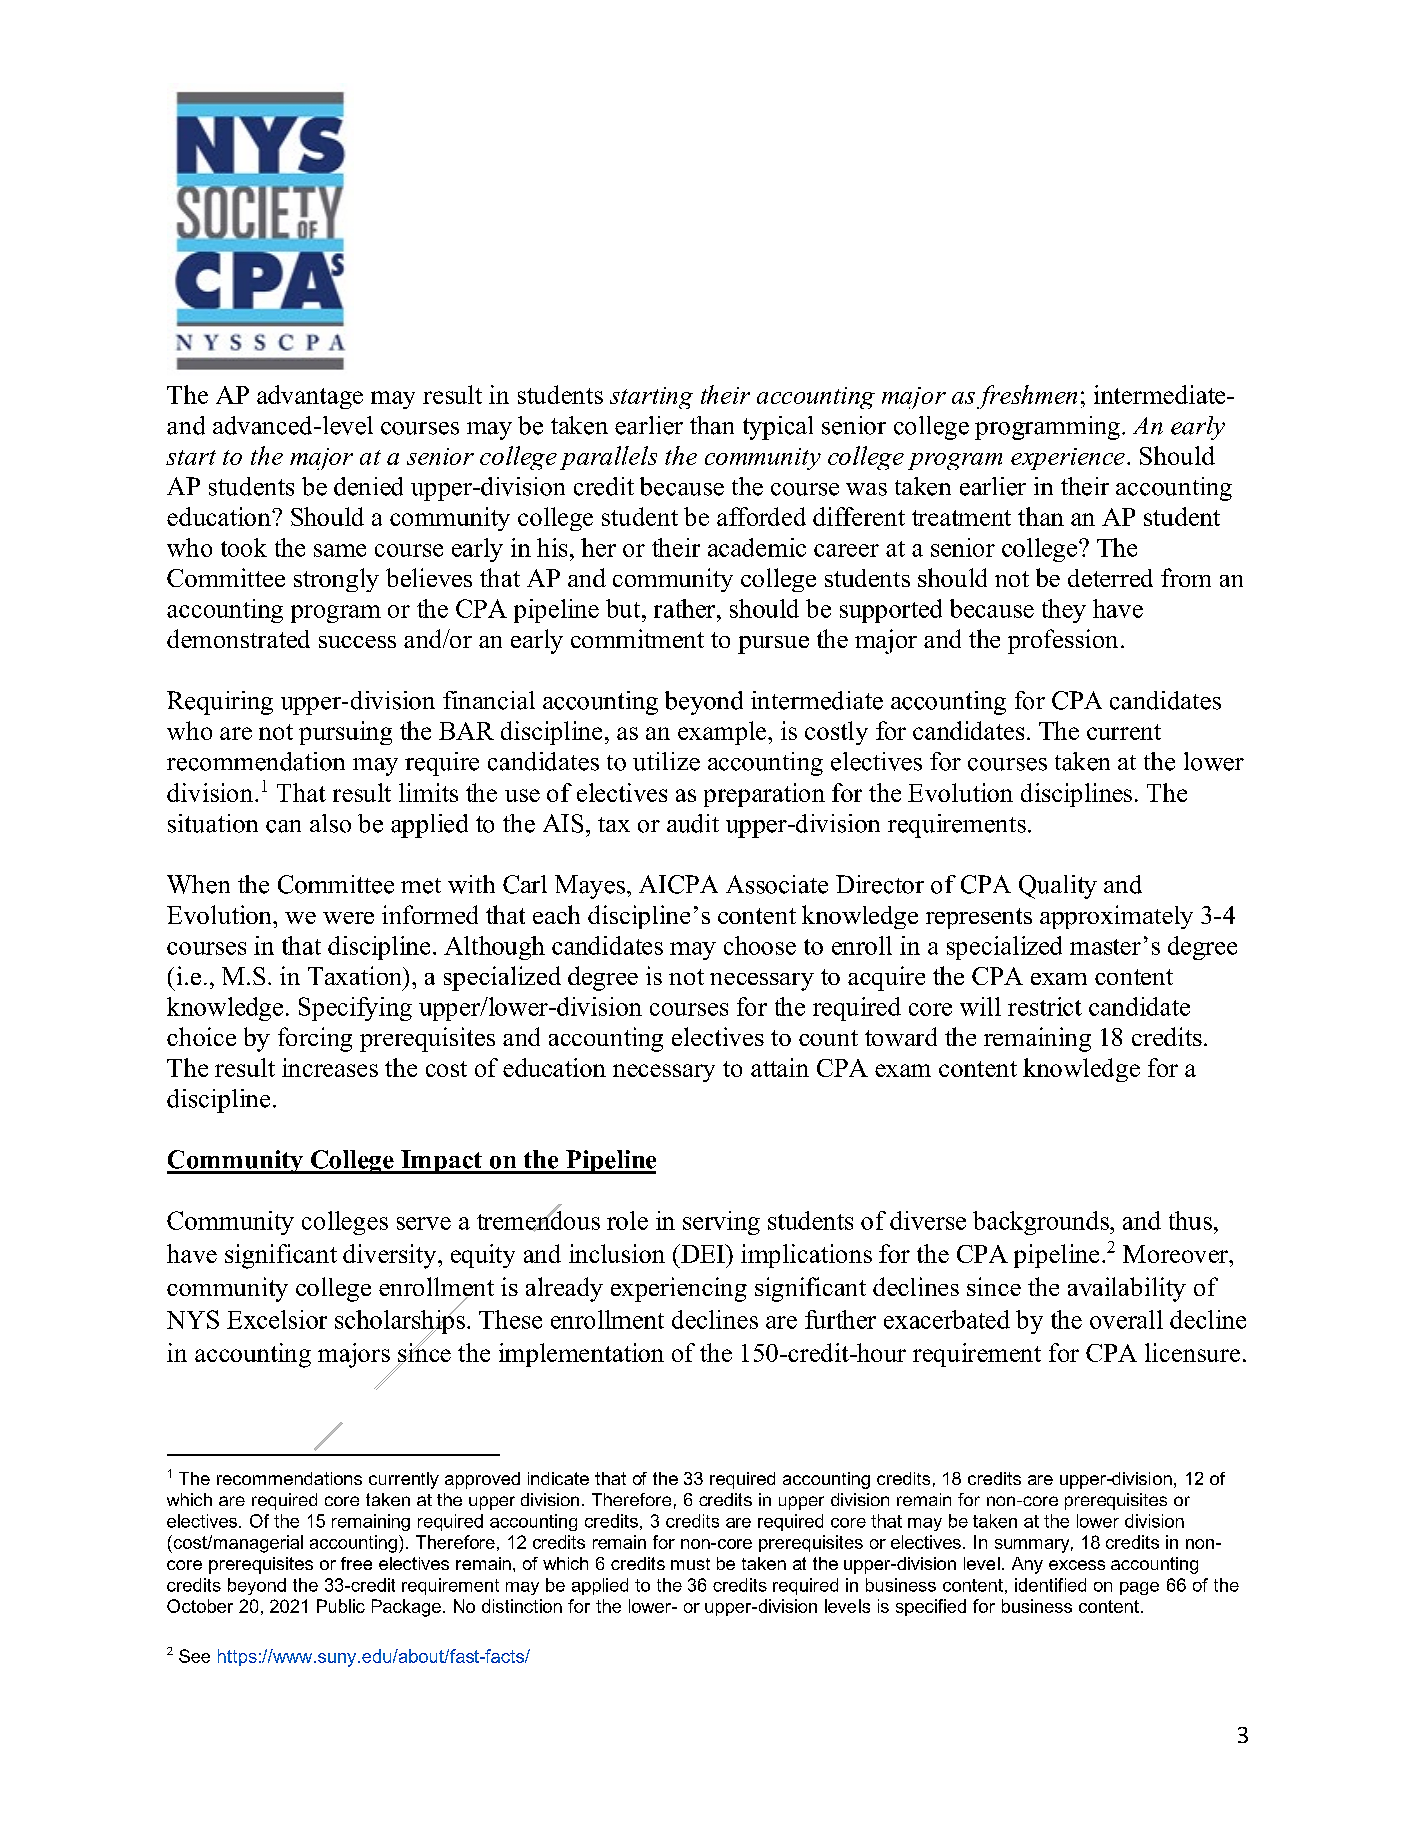 Image resolution: width=1416 pixels, height=1833 pixels. Describe the element at coordinates (1068, 459) in the screenshot. I see `experience` at that location.
